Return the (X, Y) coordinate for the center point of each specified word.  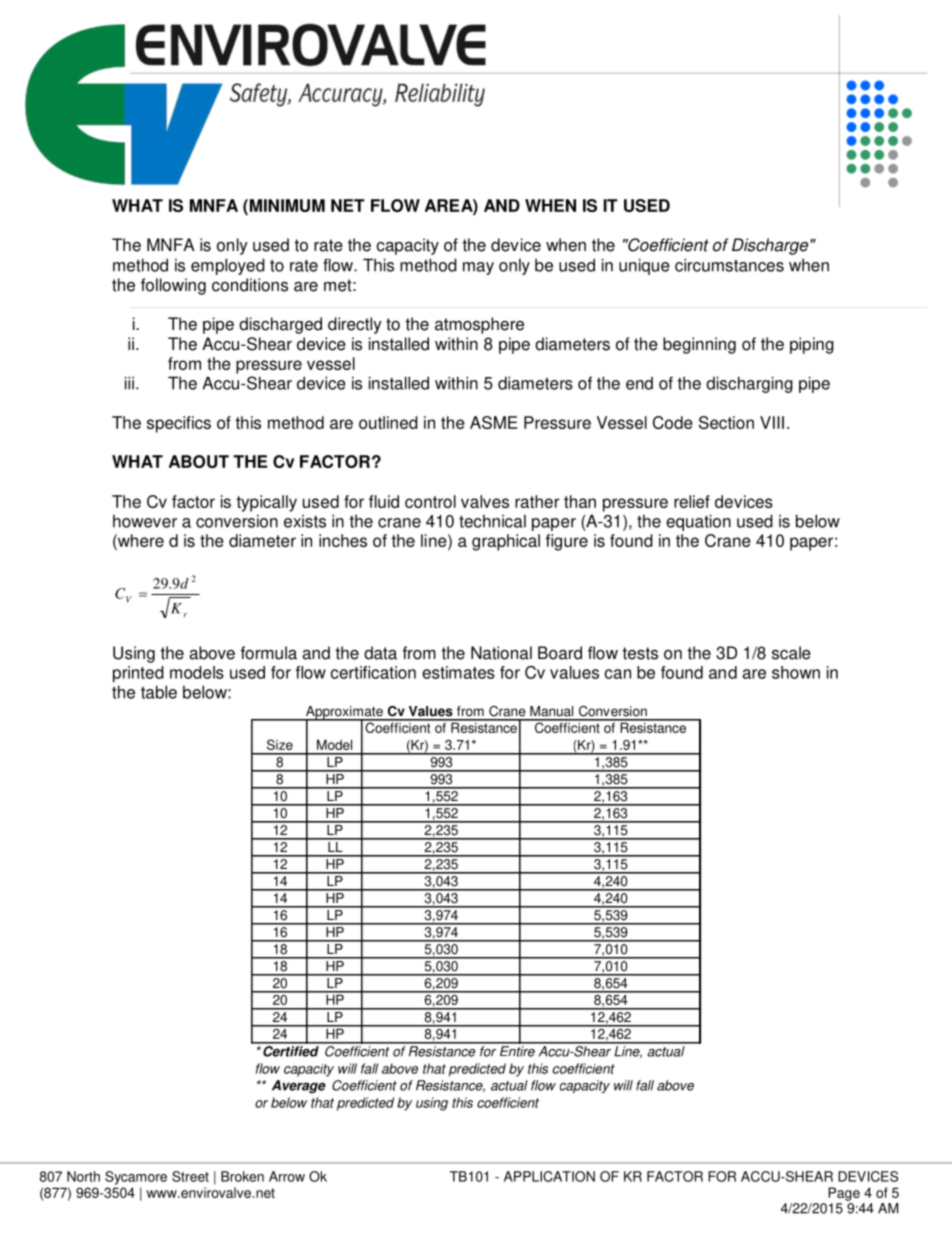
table (159, 692)
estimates (458, 672)
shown (796, 672)
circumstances (729, 265)
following (173, 286)
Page (844, 1194)
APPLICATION (549, 1176)
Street (190, 1176)
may (478, 268)
